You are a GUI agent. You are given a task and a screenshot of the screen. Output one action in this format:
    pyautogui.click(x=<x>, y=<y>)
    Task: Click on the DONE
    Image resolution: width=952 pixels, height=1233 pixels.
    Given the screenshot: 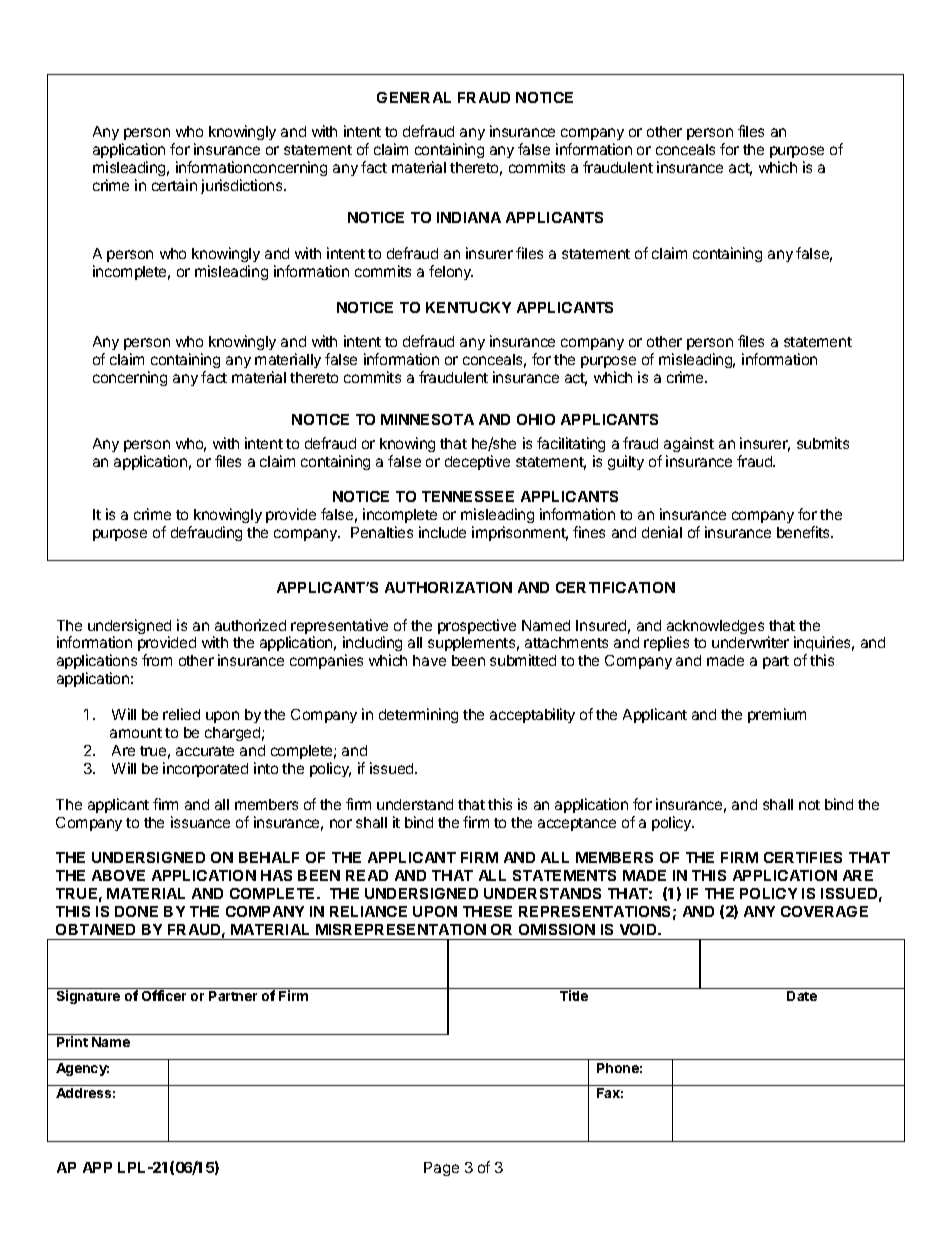 What is the action you would take?
    pyautogui.click(x=136, y=911)
